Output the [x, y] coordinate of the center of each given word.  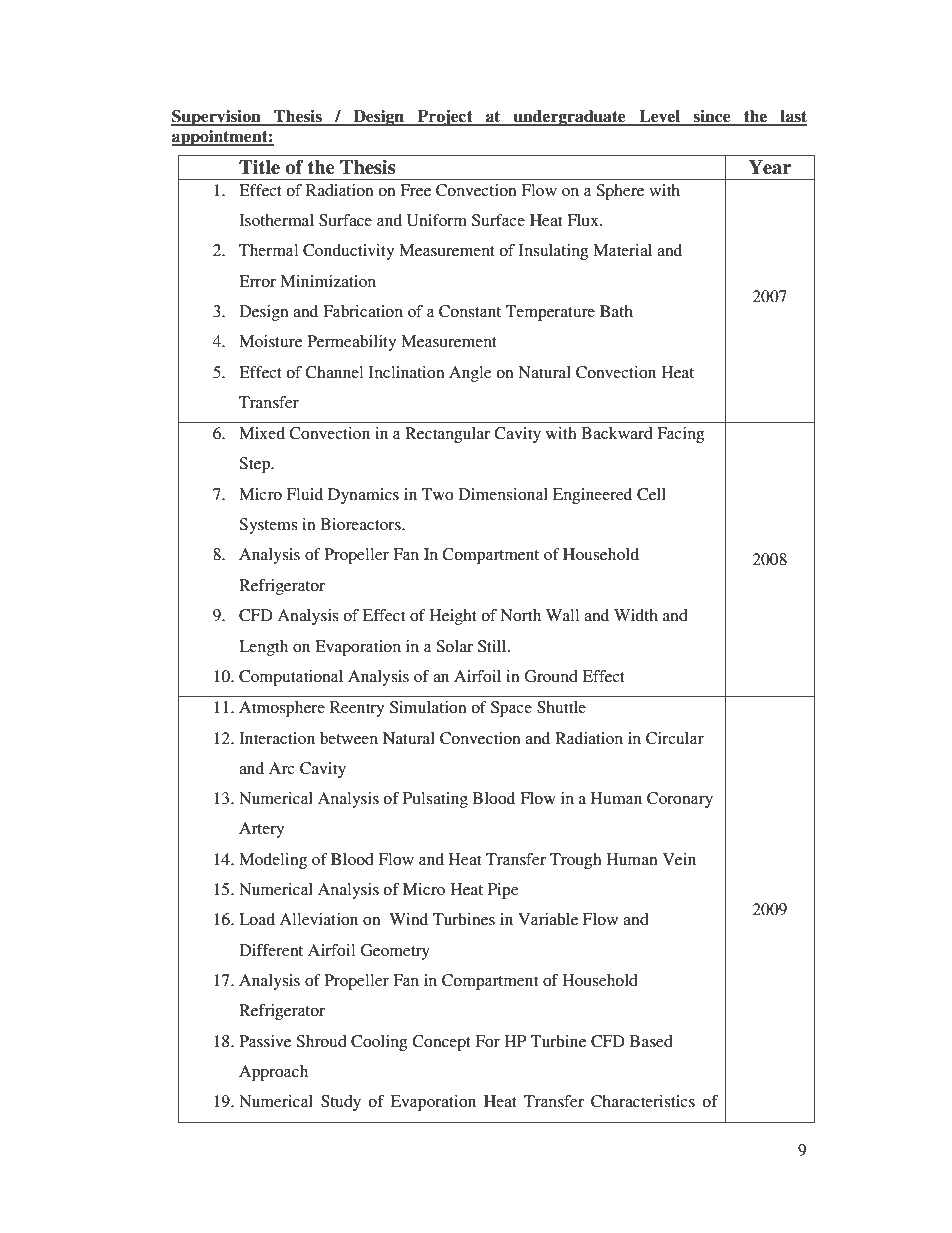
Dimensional [503, 494]
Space [511, 709]
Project [445, 118]
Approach [273, 1073]
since [712, 117]
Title [259, 167]
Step [255, 465]
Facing [680, 435]
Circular [675, 738]
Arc [282, 768]
